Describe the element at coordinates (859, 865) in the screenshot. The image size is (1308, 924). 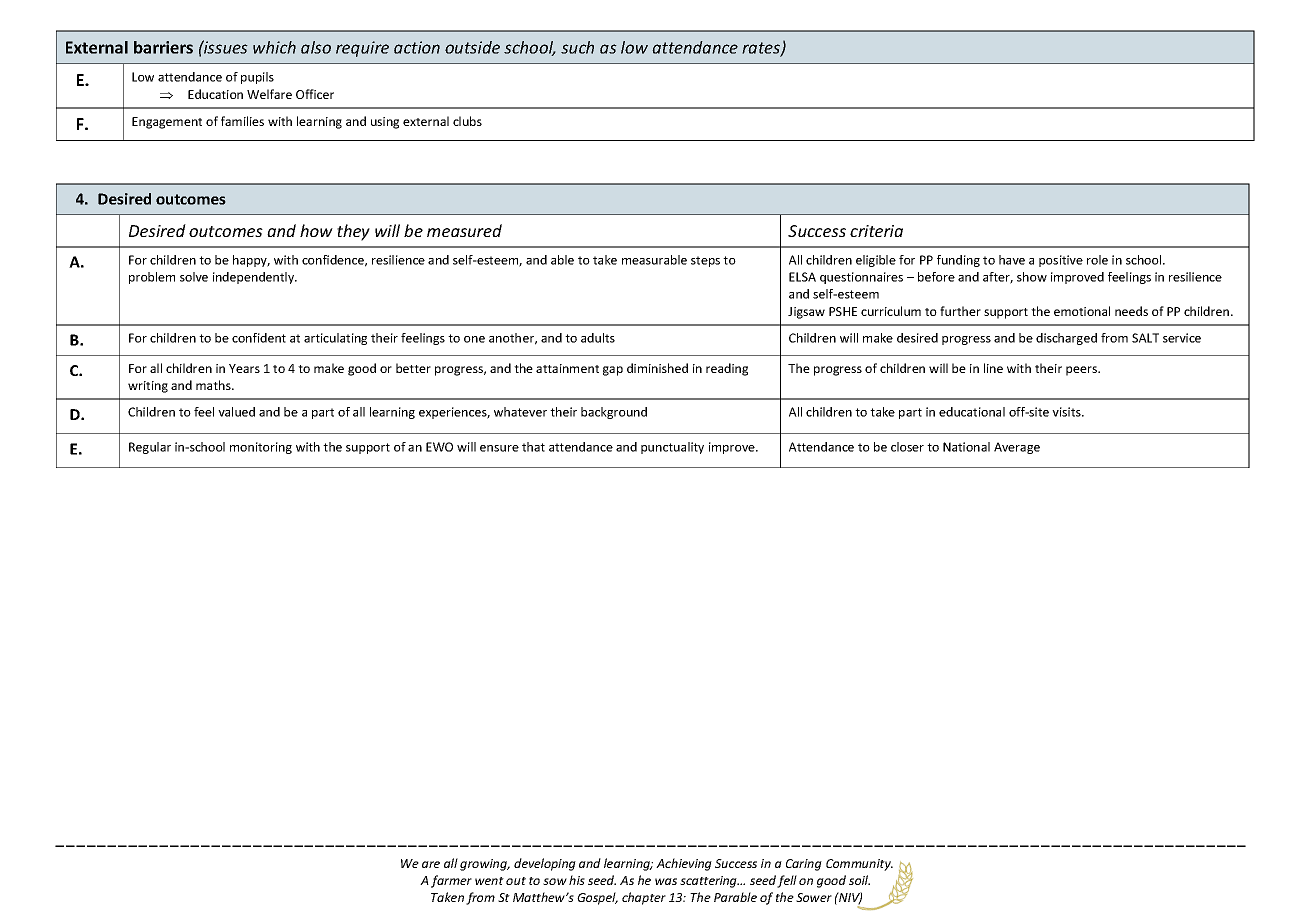
I see `Community` at that location.
